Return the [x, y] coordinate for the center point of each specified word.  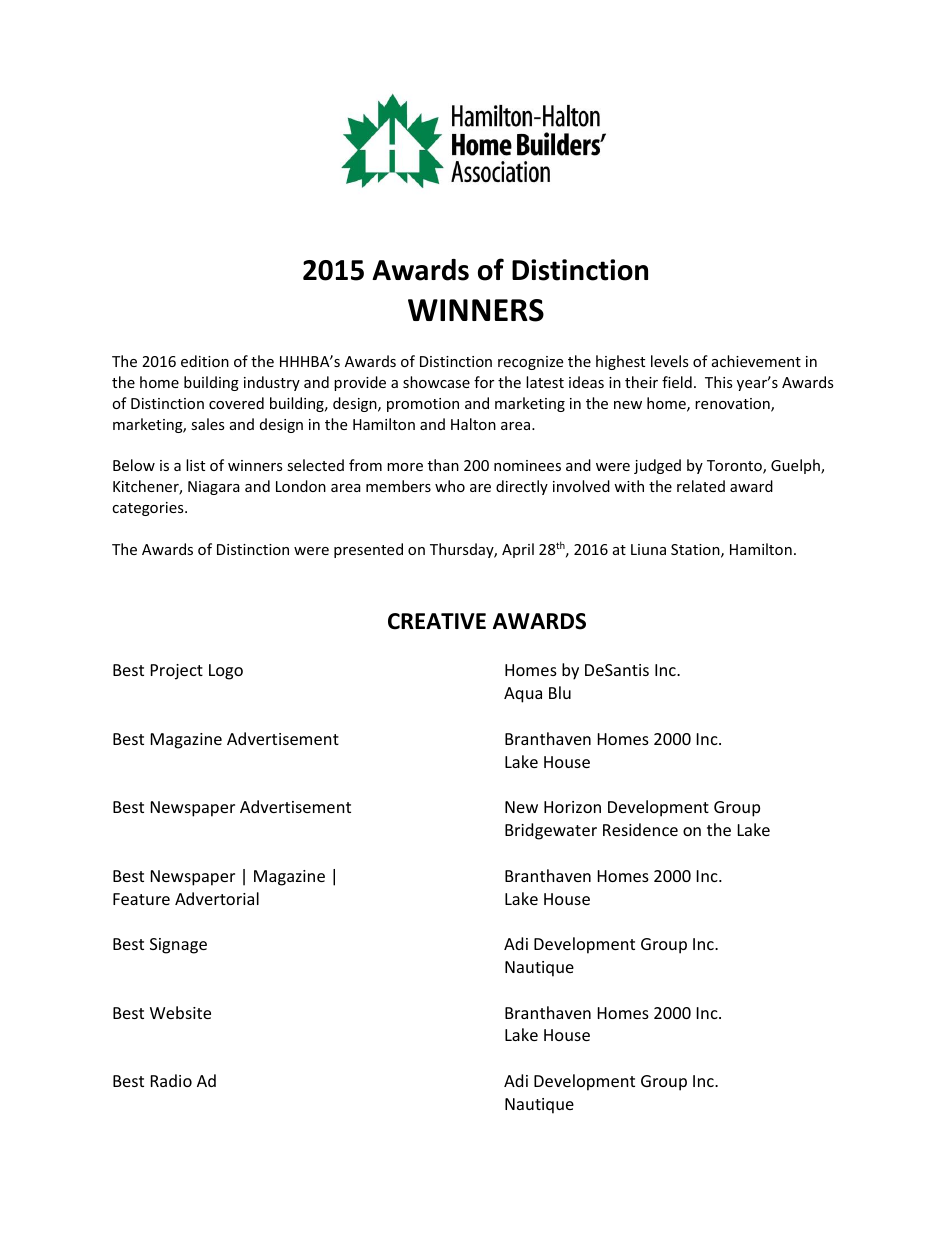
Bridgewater [551, 831]
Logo [226, 672]
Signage [178, 946]
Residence [640, 829]
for [484, 382]
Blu [560, 692]
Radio [171, 1080]
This [719, 382]
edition [205, 361]
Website [180, 1012]
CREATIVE [437, 621]
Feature [141, 899]
